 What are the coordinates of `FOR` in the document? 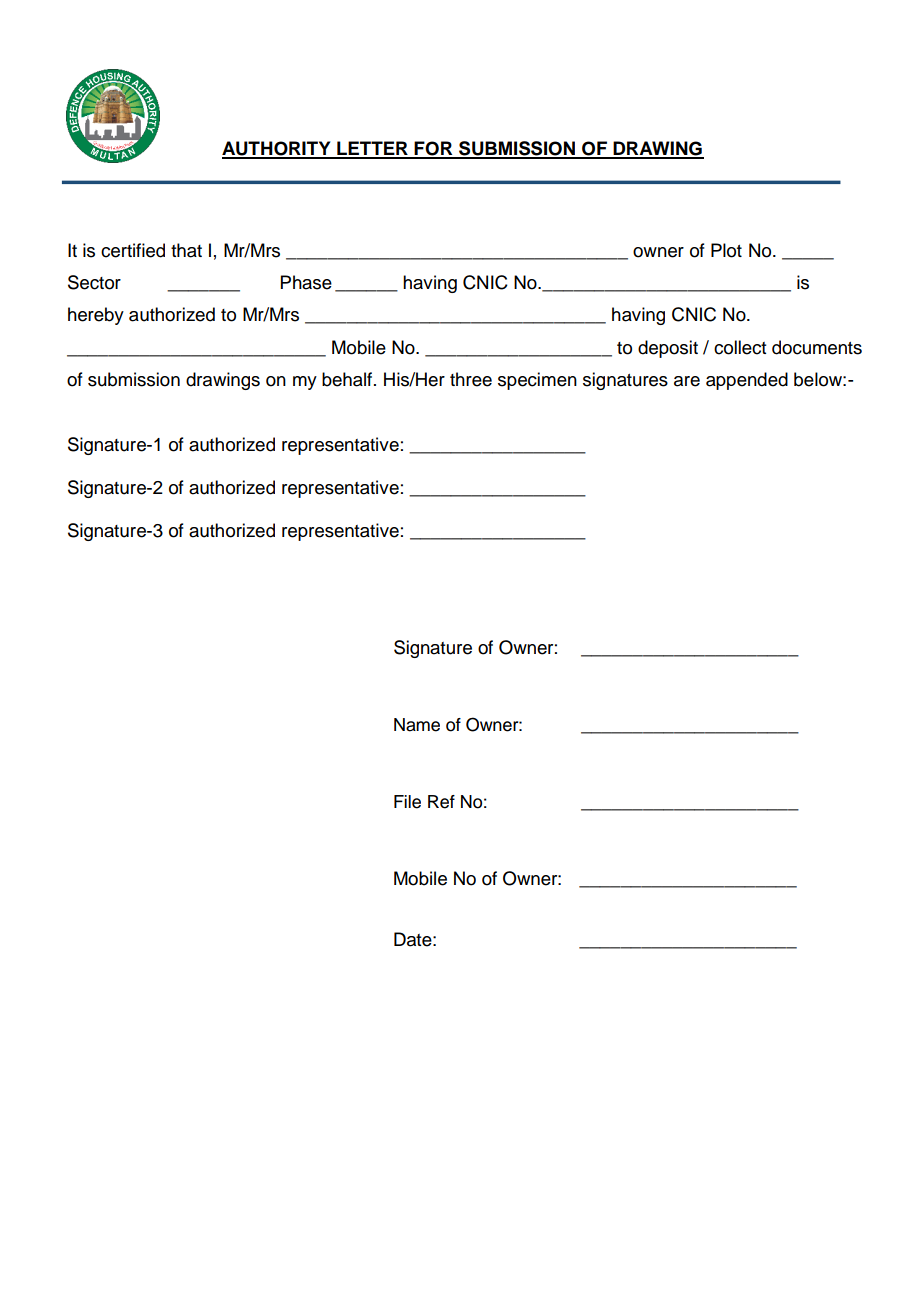 It's located at (434, 149).
